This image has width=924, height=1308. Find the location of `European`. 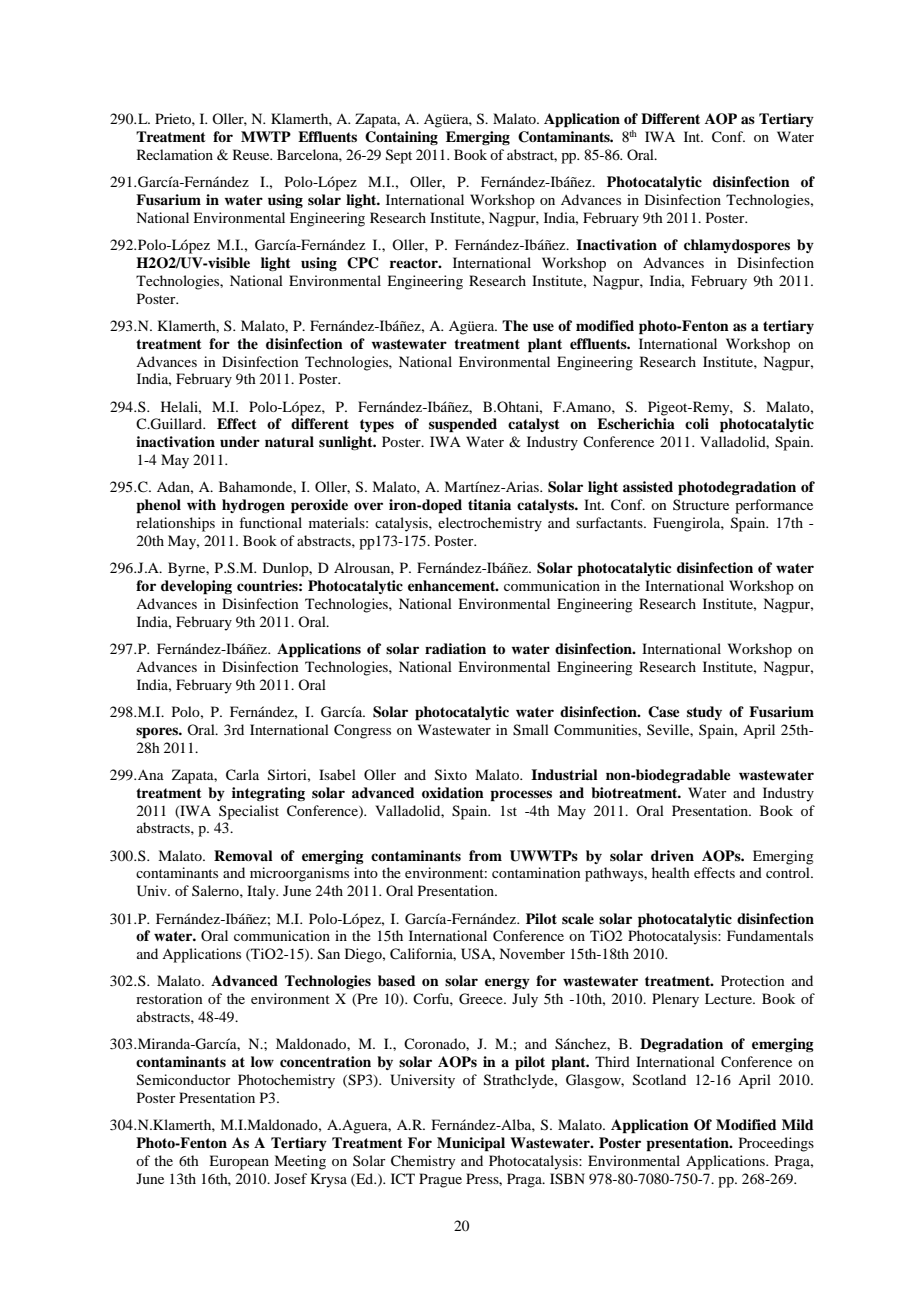

European is located at coordinates (239, 1162).
